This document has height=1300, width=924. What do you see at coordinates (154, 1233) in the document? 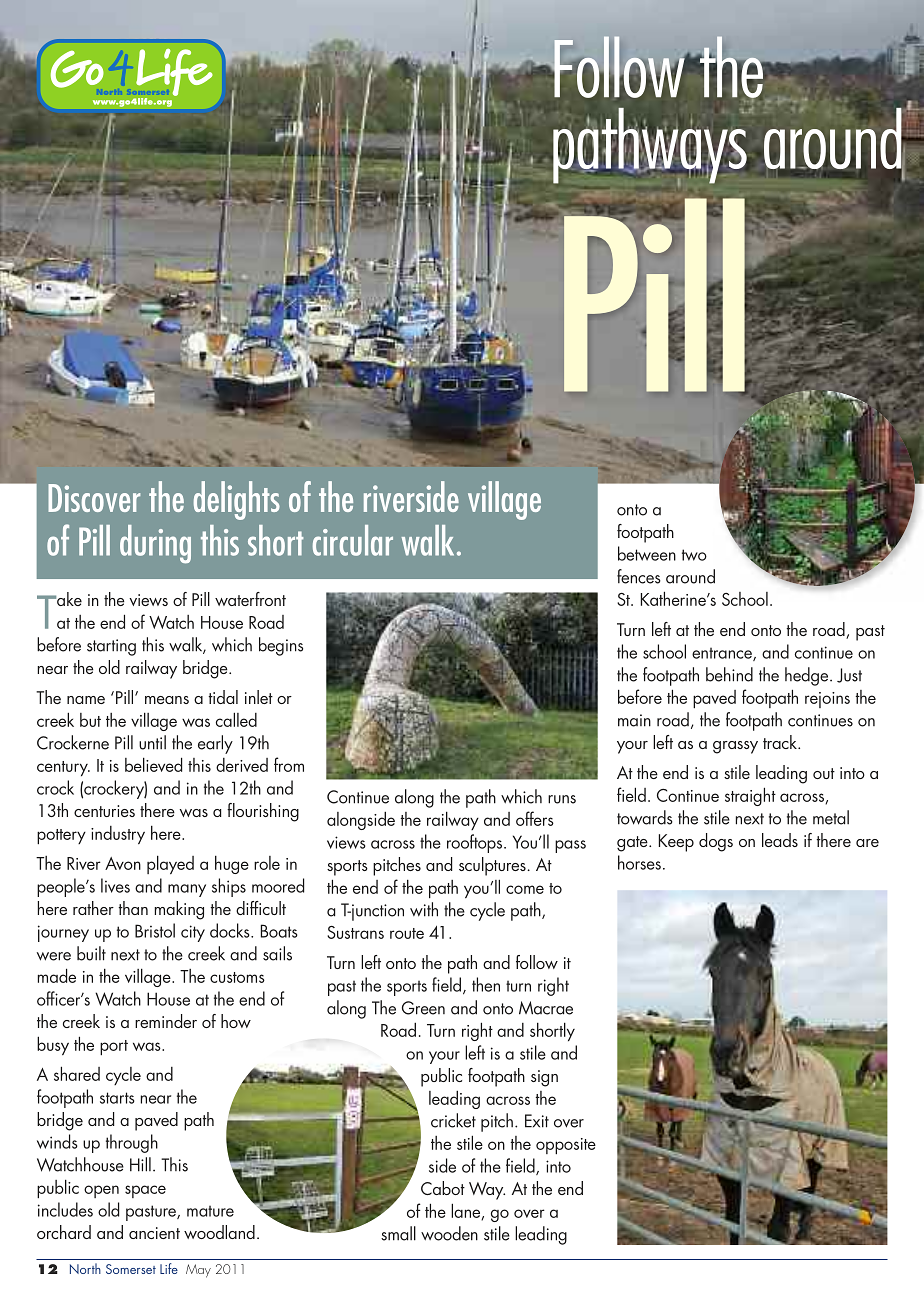
I see `ancient` at bounding box center [154, 1233].
